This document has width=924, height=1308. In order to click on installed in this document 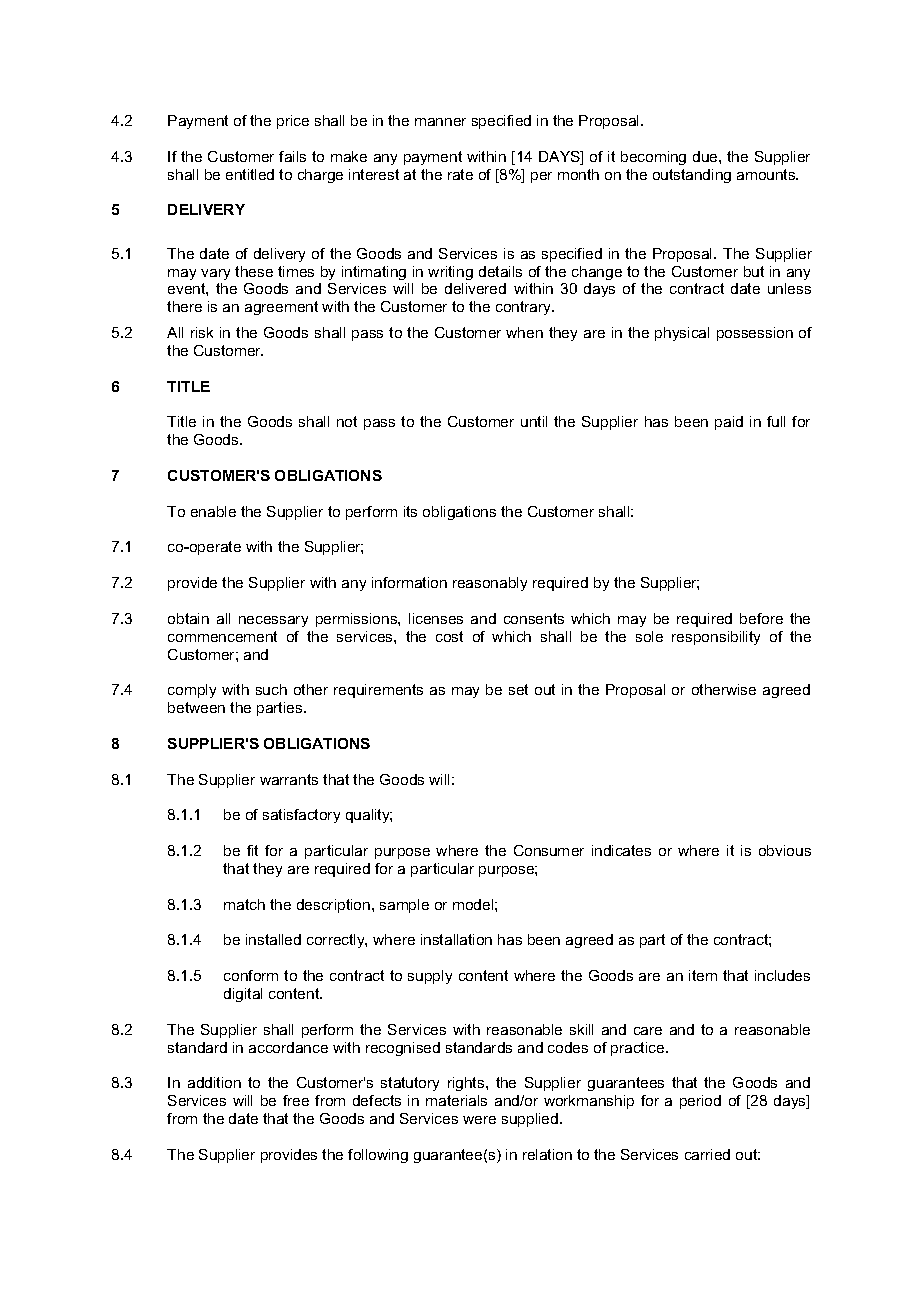, I will do `click(273, 939)`.
